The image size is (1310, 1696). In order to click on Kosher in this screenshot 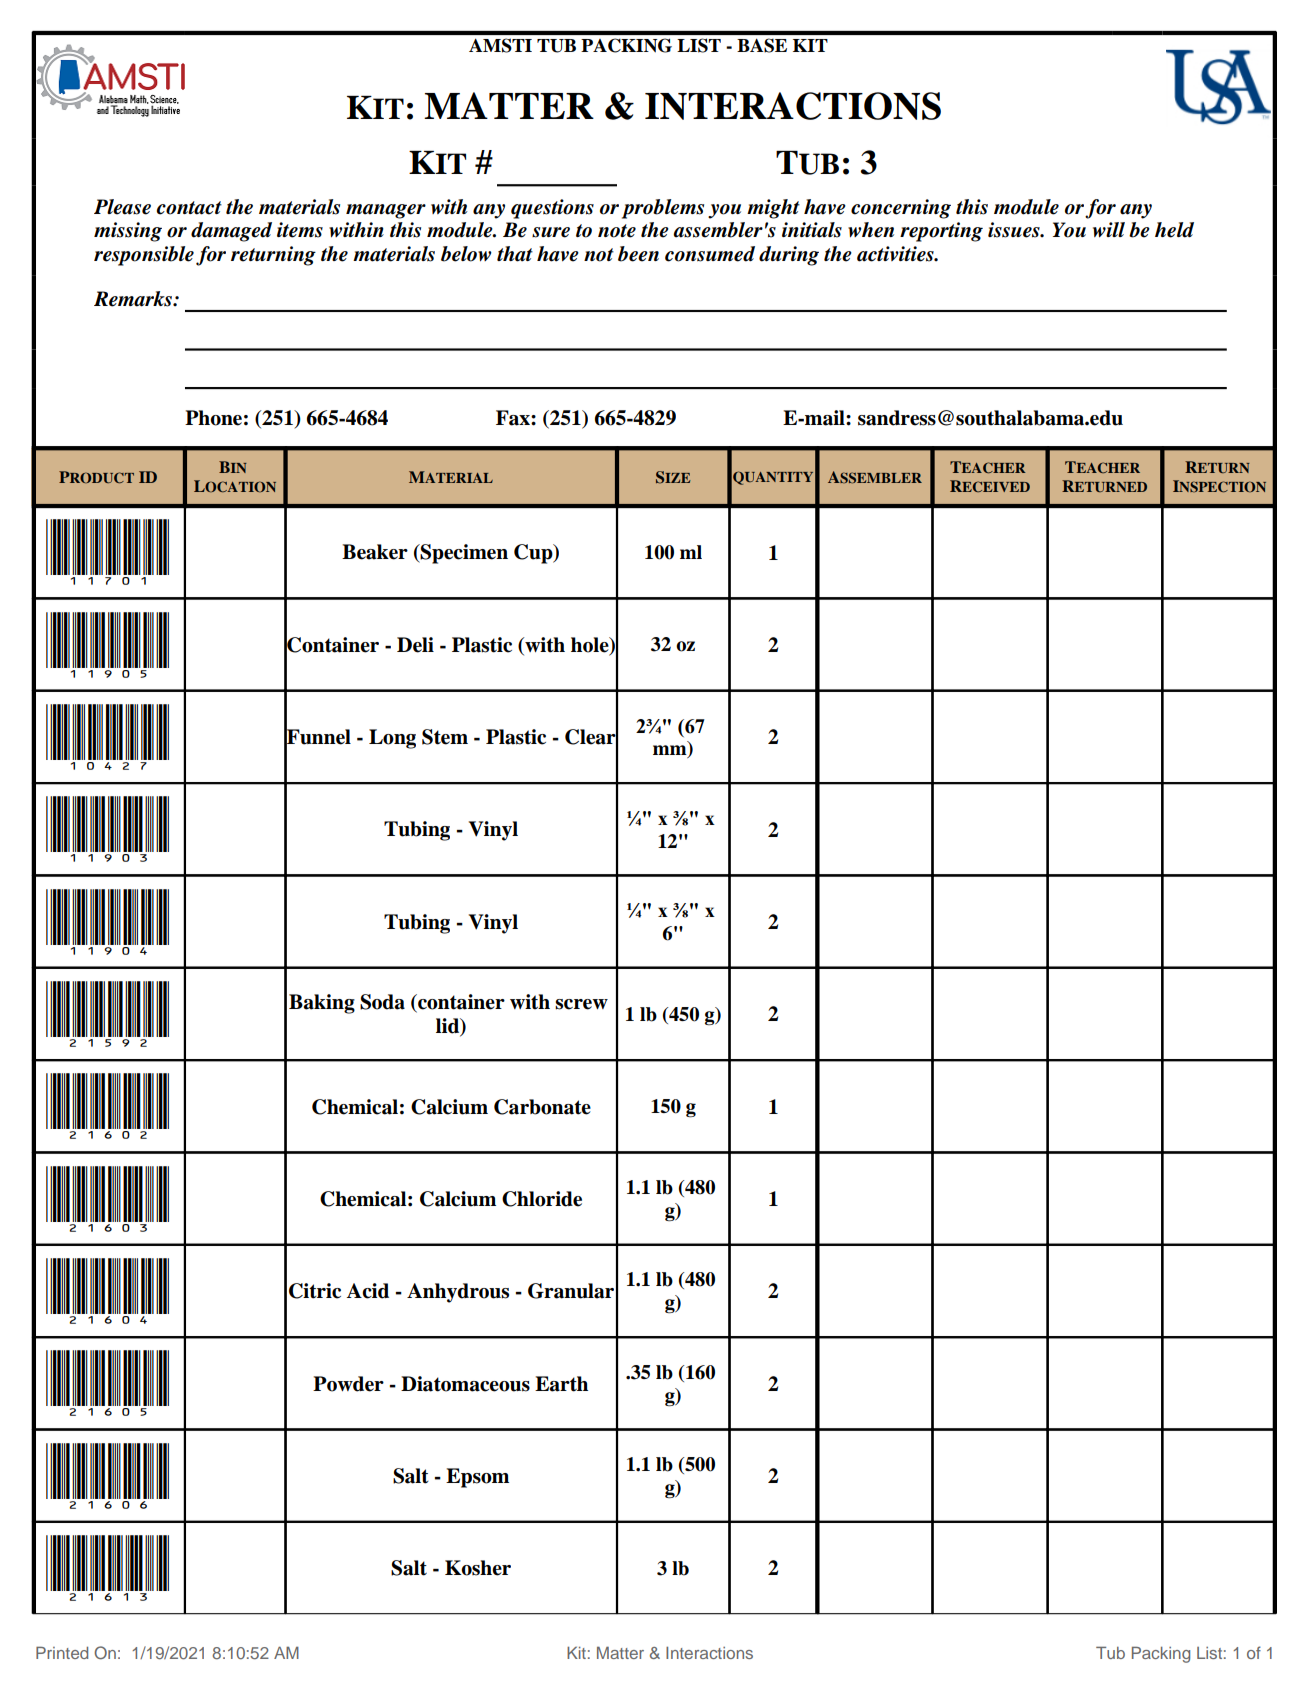, I will do `click(478, 1568)`.
